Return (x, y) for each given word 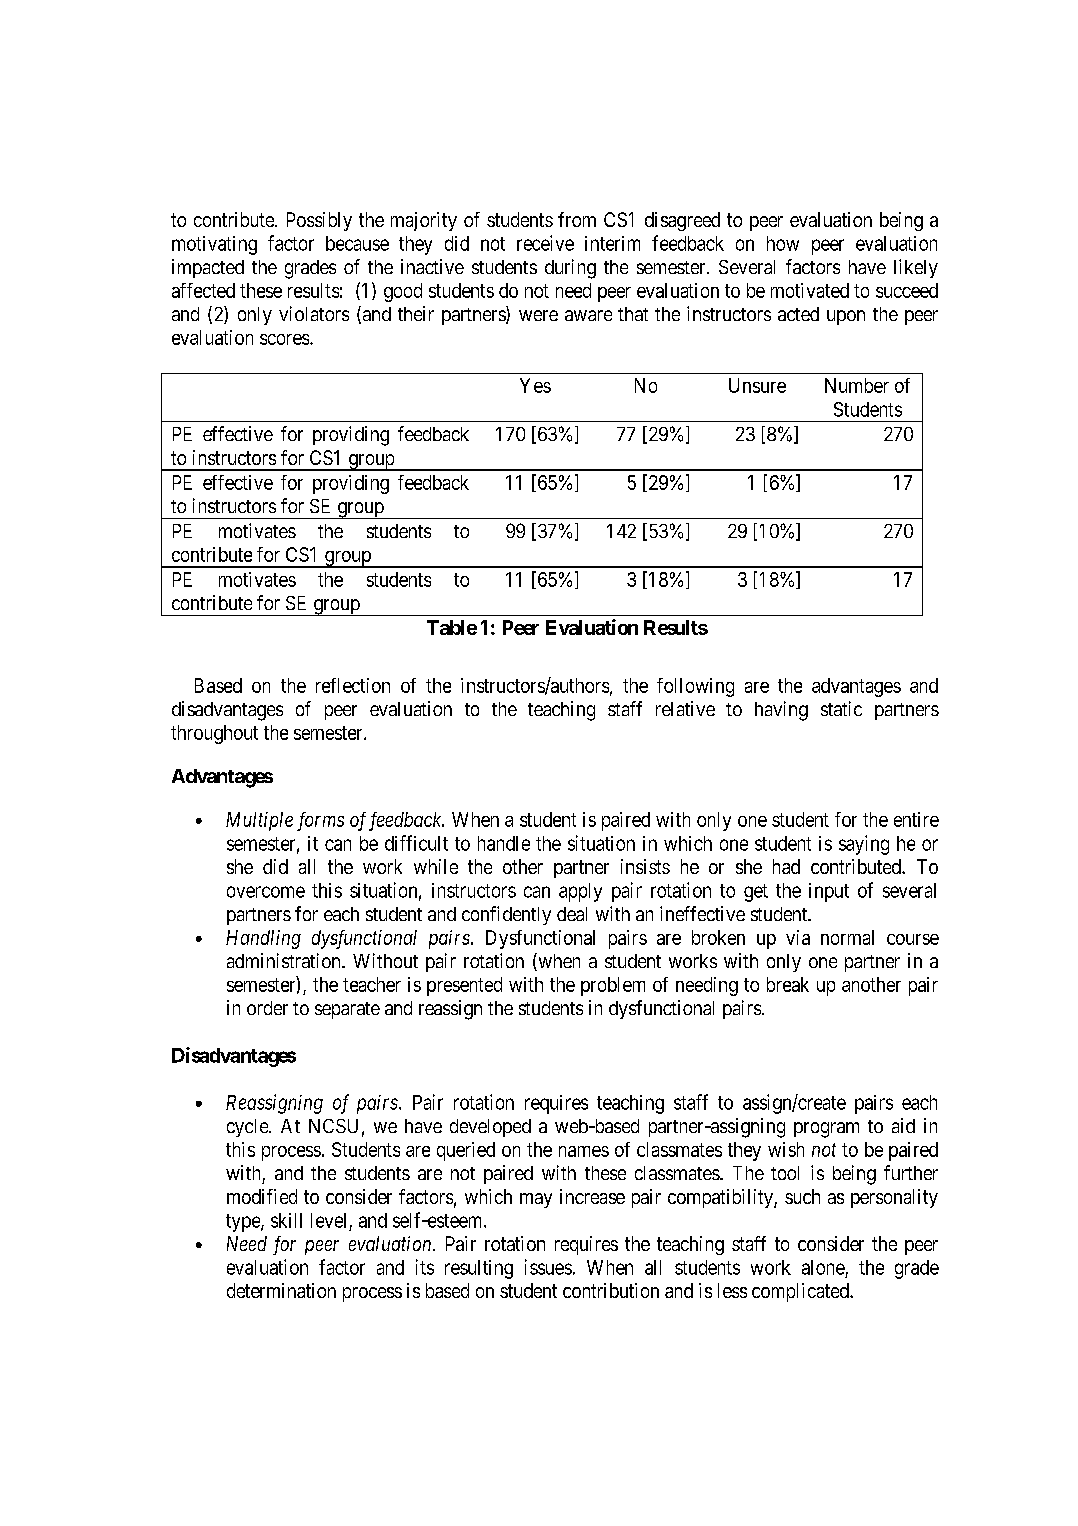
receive (545, 243)
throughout (214, 734)
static (841, 708)
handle (504, 843)
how (783, 243)
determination (281, 1290)
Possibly (319, 221)
